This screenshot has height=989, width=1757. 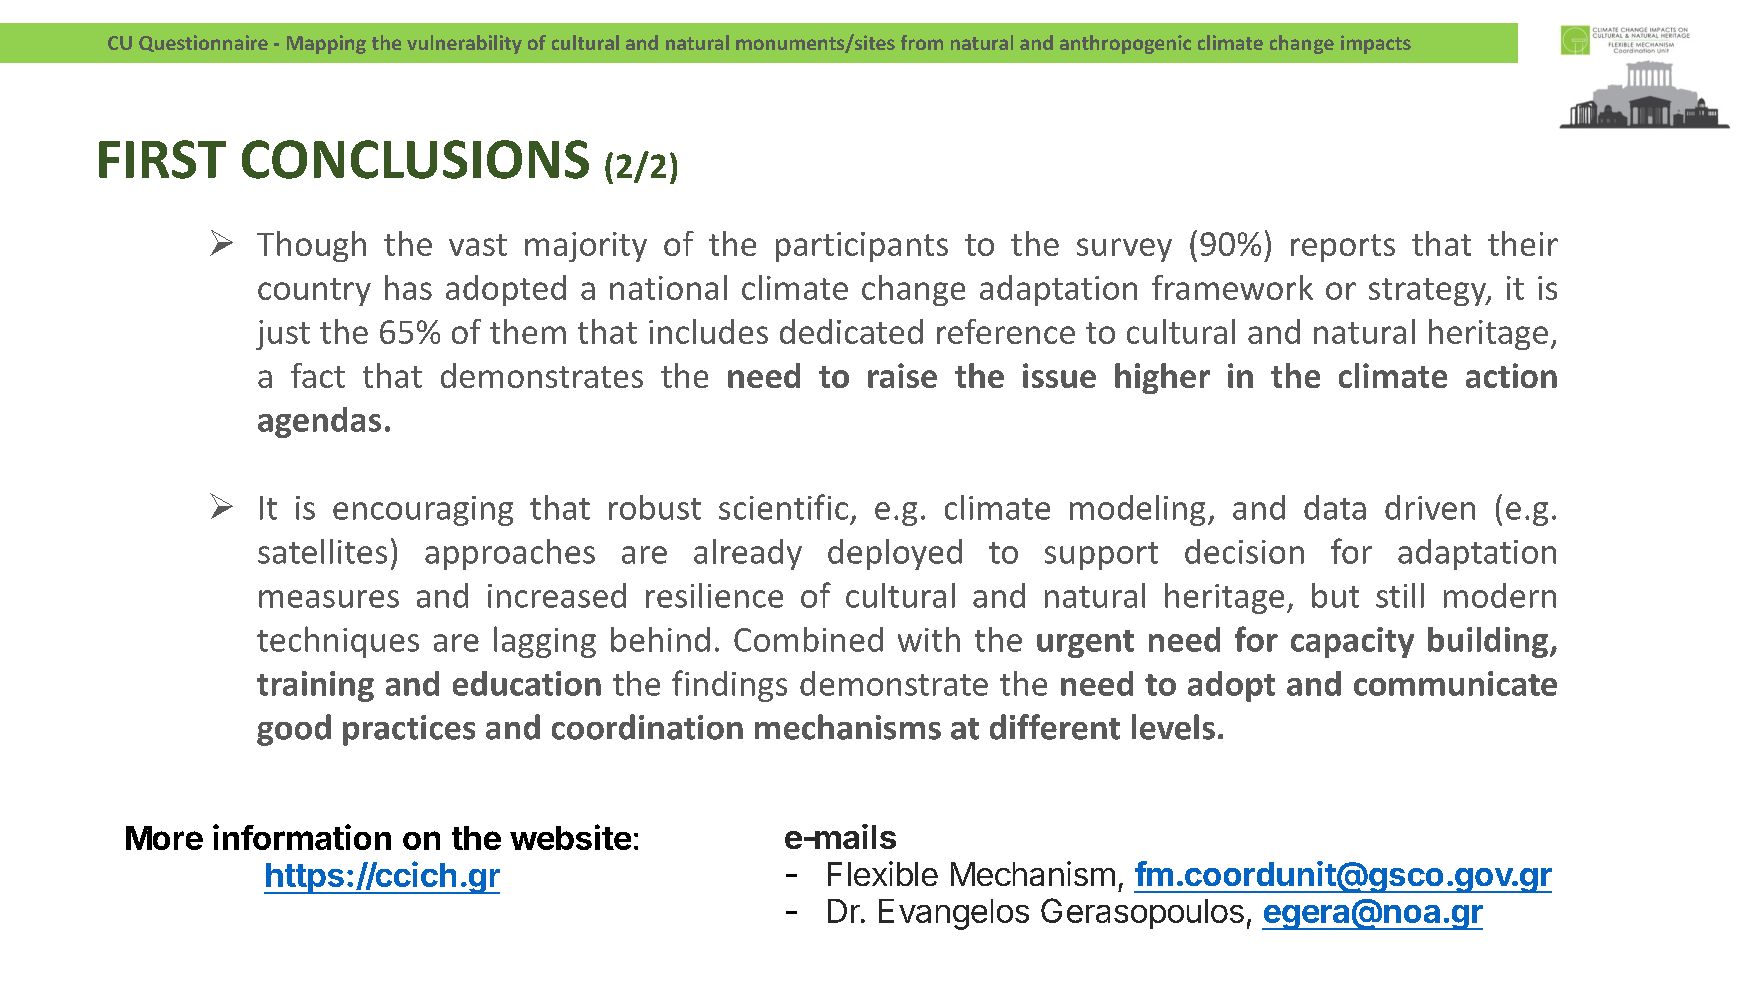 What do you see at coordinates (862, 247) in the screenshot?
I see `participants` at bounding box center [862, 247].
